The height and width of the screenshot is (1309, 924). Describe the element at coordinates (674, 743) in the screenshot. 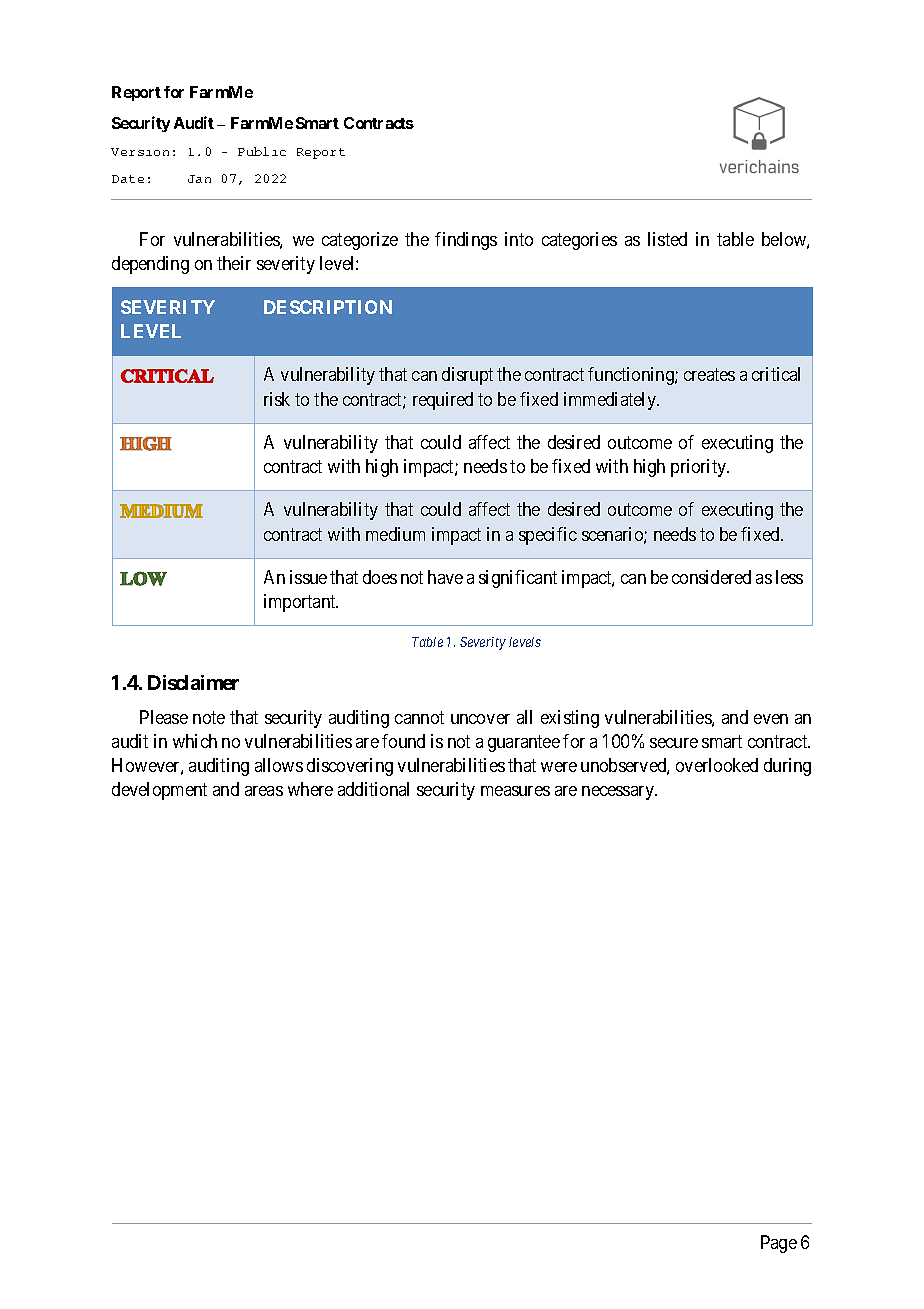

I see `secure` at that location.
